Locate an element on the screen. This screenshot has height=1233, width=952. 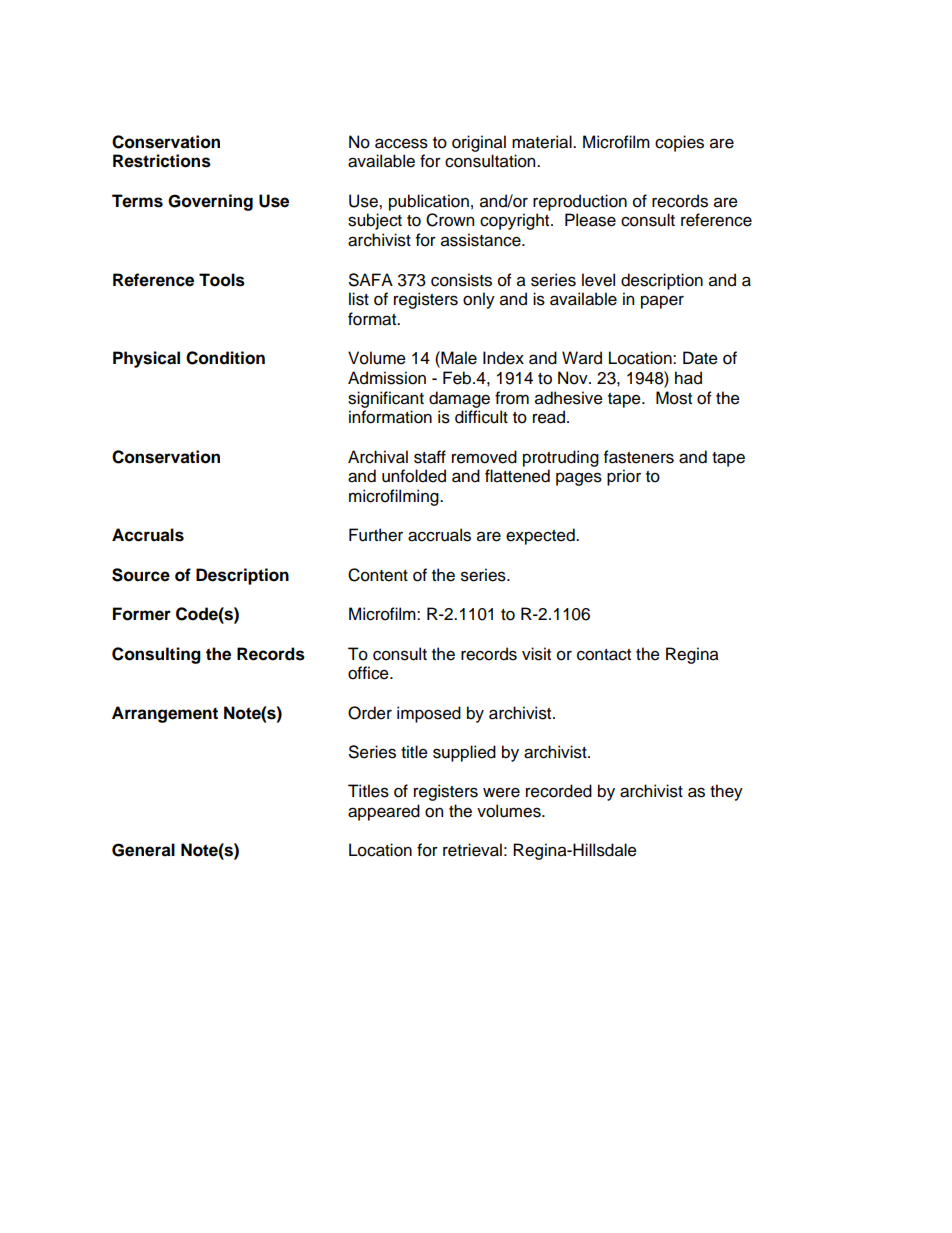
access is located at coordinates (401, 143).
